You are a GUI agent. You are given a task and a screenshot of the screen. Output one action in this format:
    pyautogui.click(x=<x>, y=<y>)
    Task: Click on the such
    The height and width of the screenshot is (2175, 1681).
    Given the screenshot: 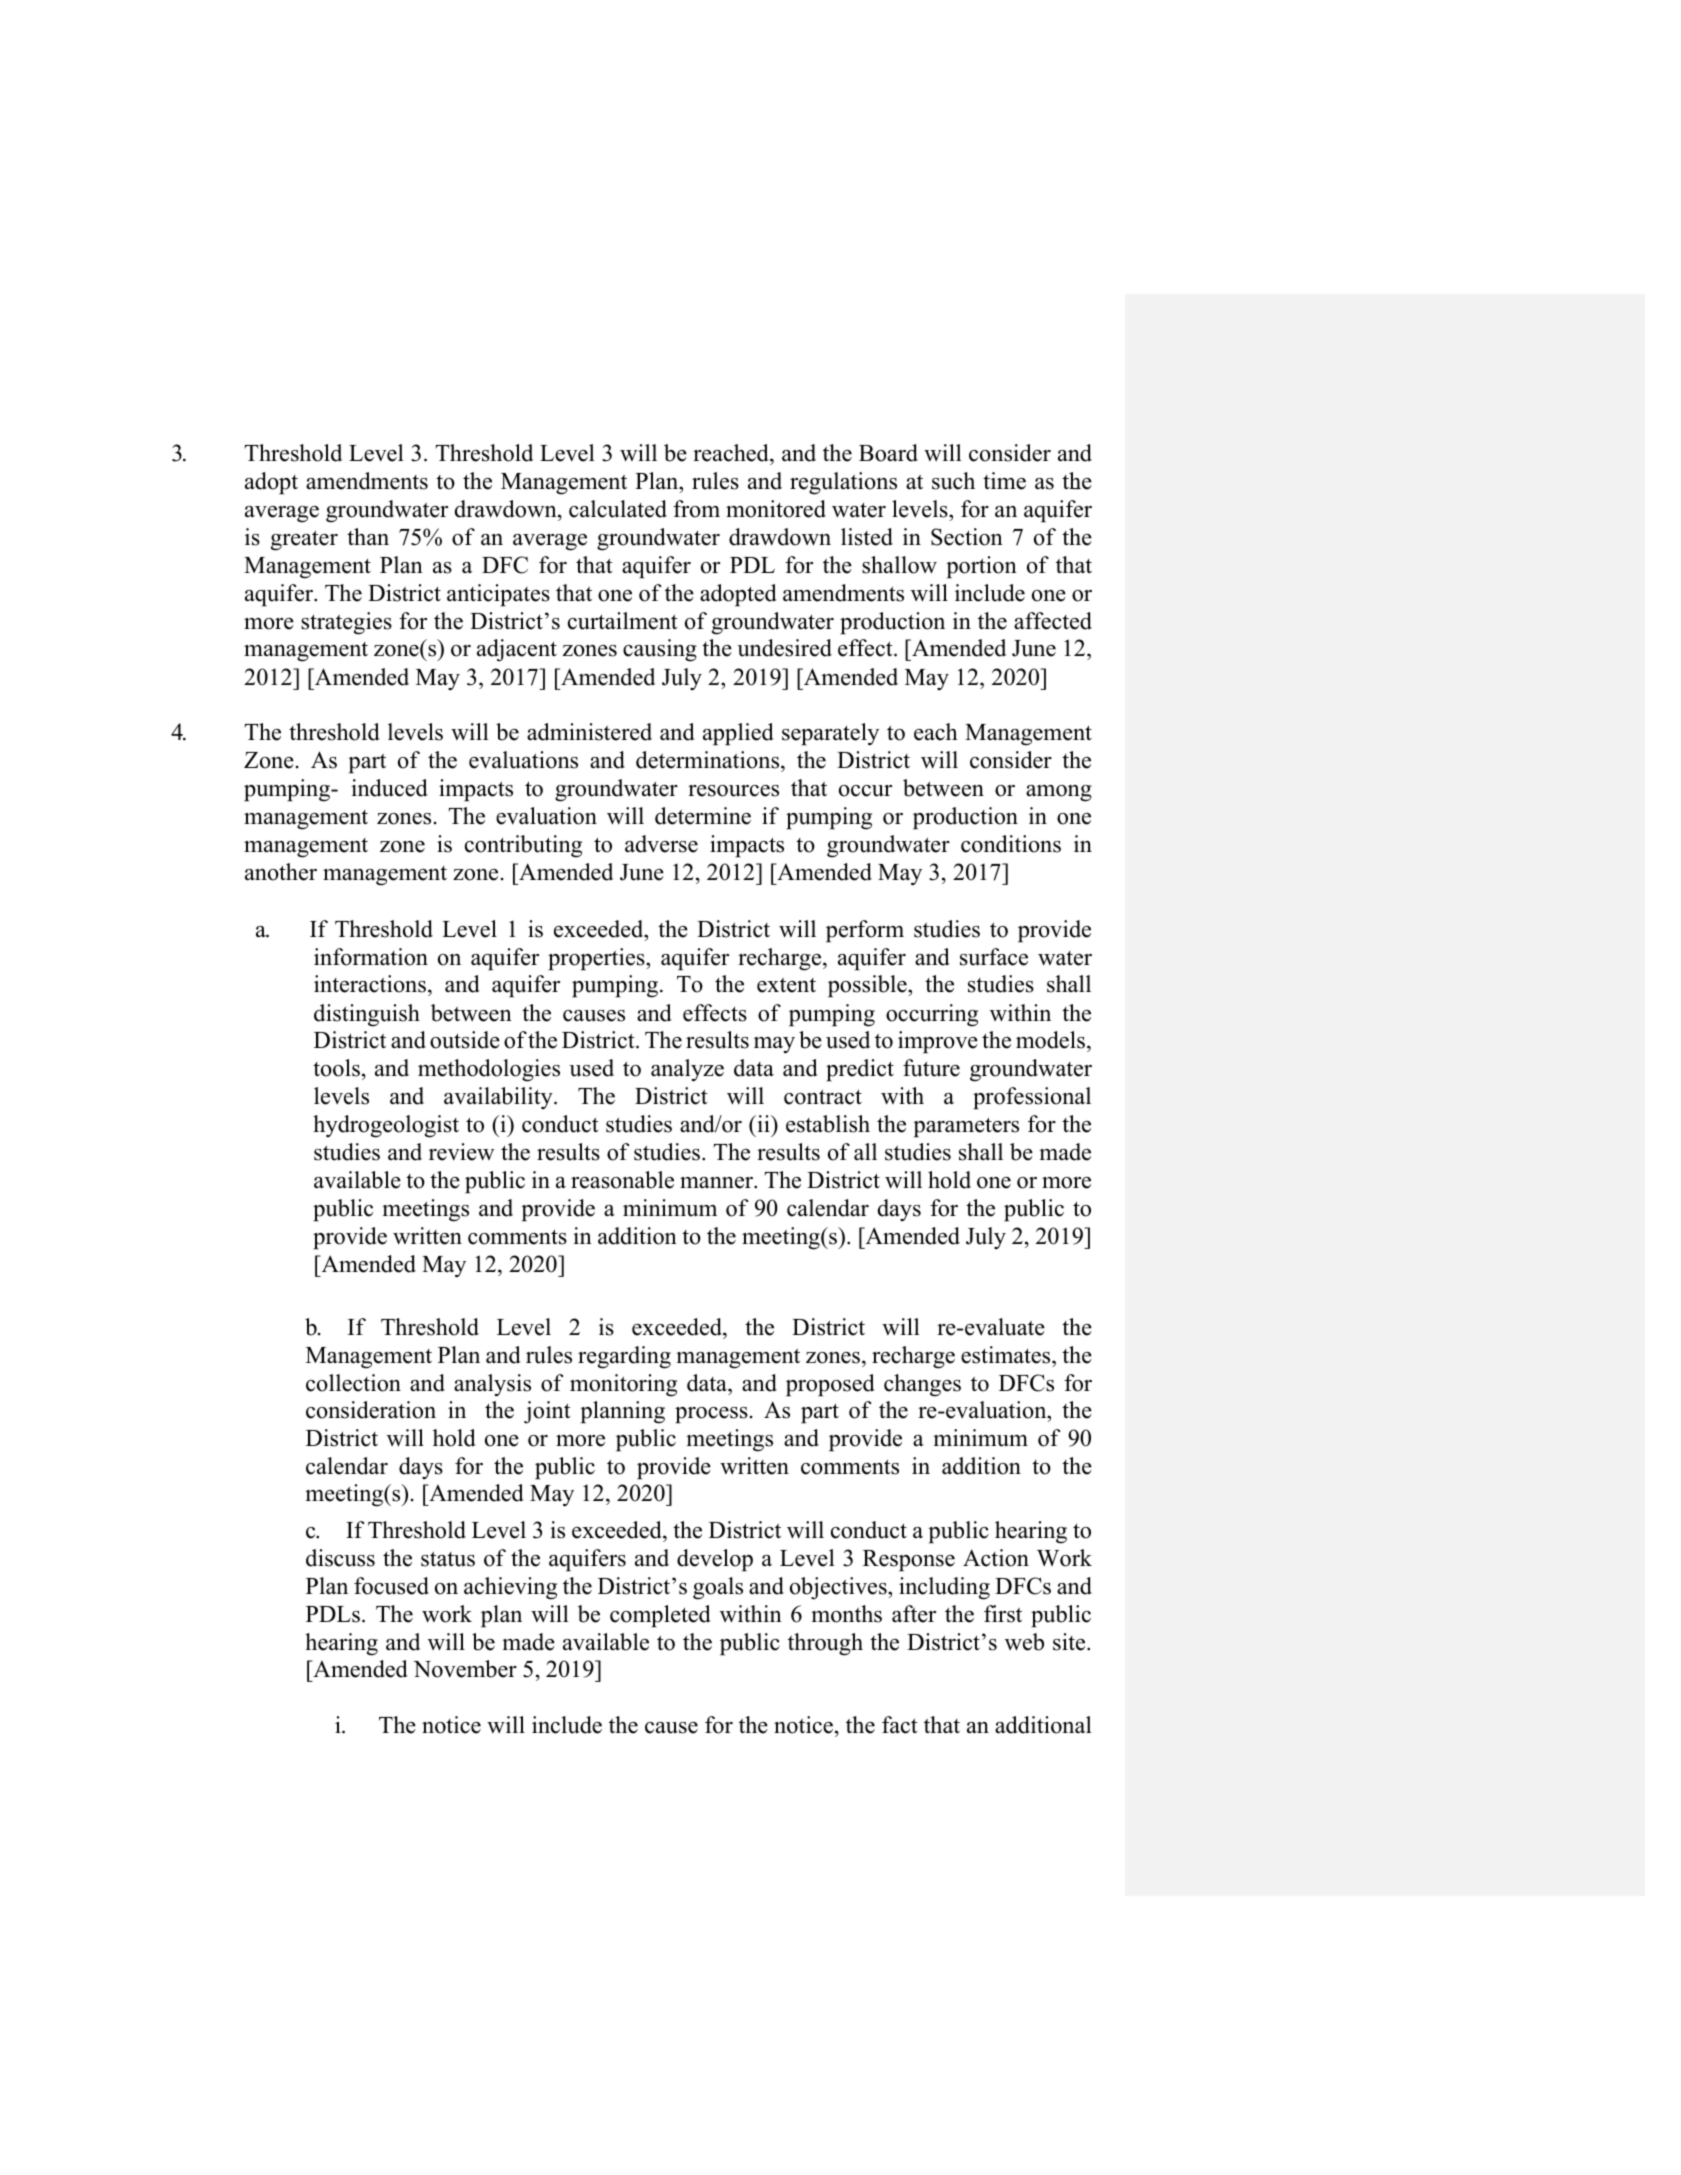 What is the action you would take?
    pyautogui.click(x=953, y=481)
